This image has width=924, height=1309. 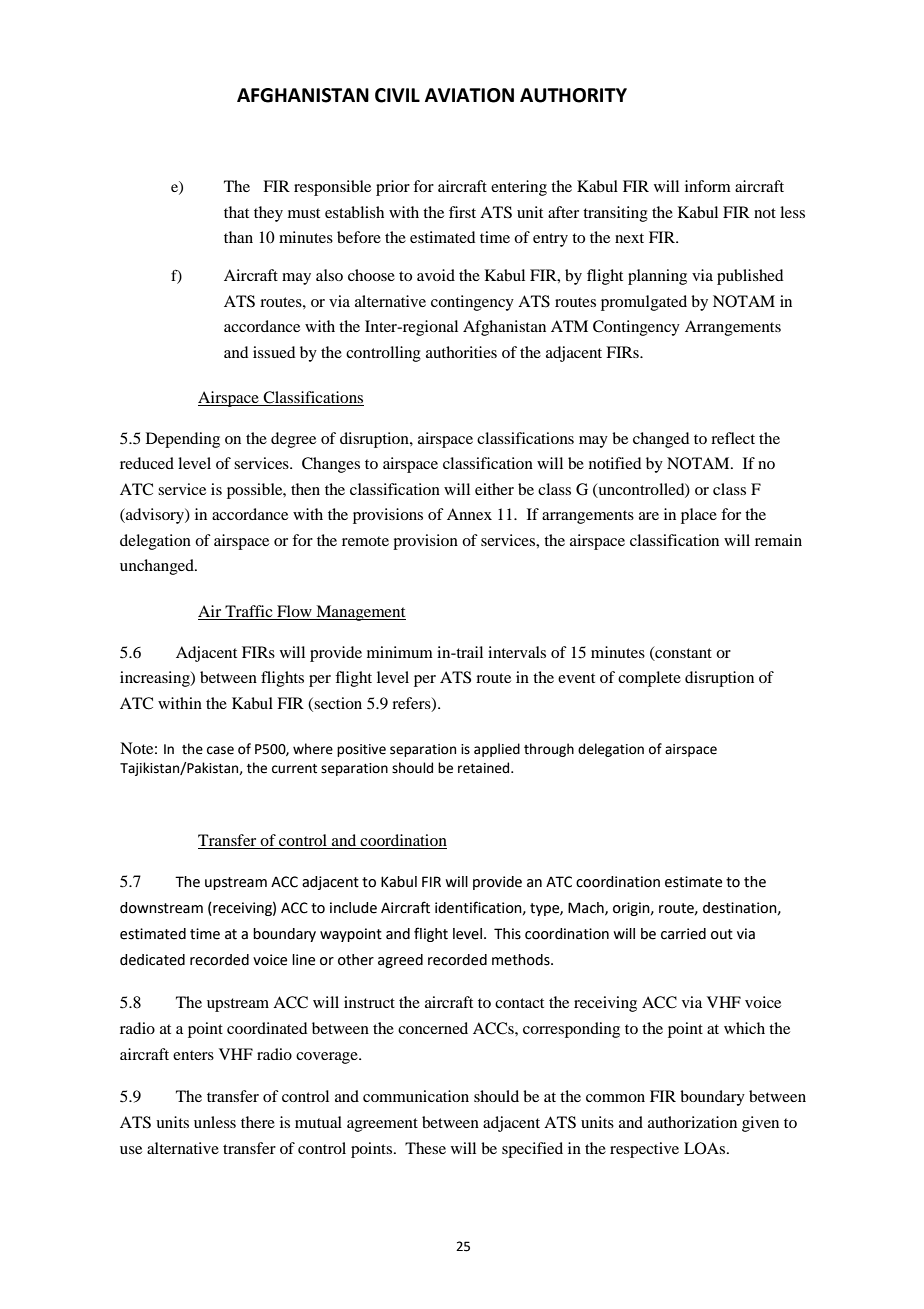 What do you see at coordinates (469, 95) in the image?
I see `AVIATION` at bounding box center [469, 95].
